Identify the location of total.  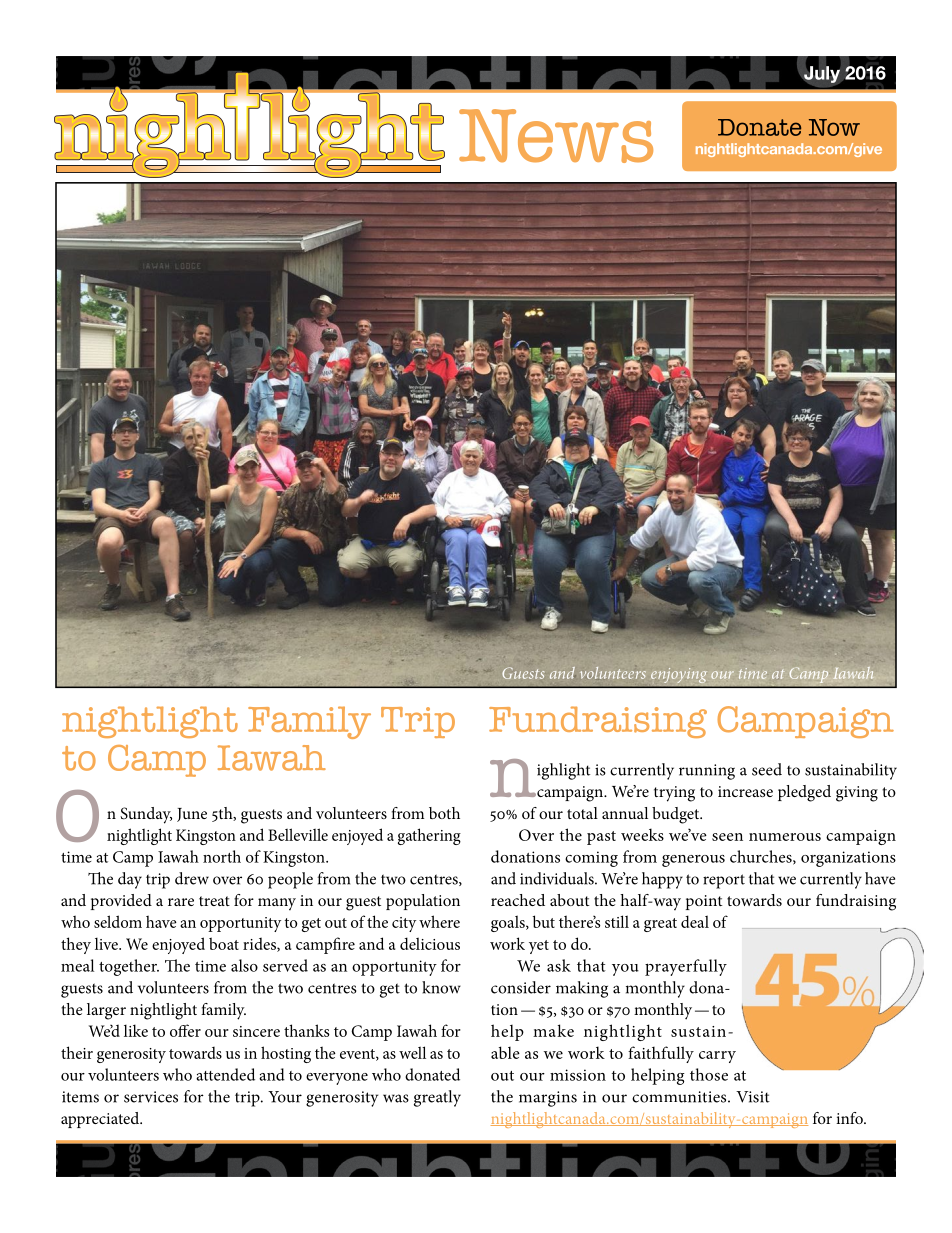
(582, 813).
